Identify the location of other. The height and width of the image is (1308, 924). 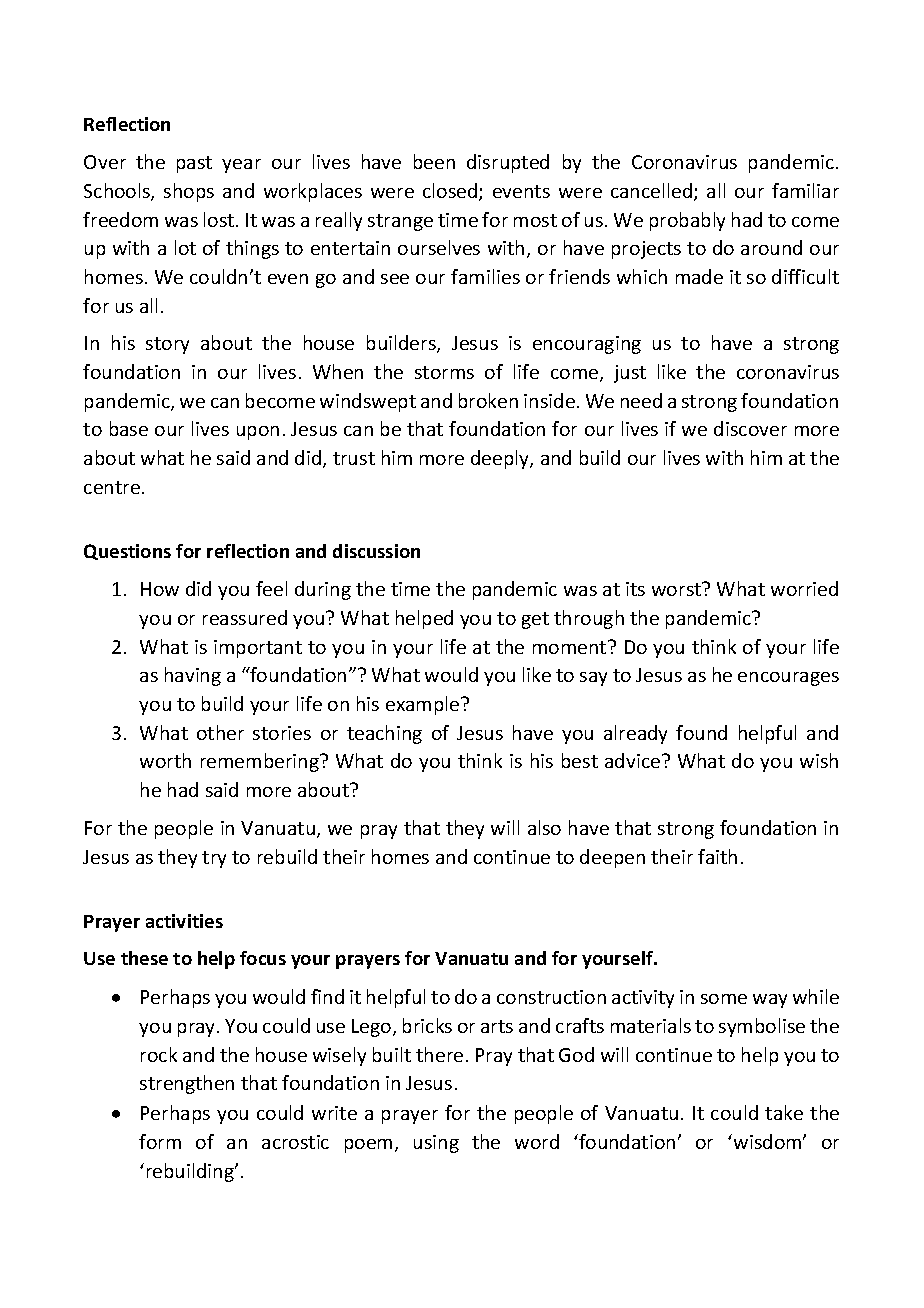
(220, 732).
